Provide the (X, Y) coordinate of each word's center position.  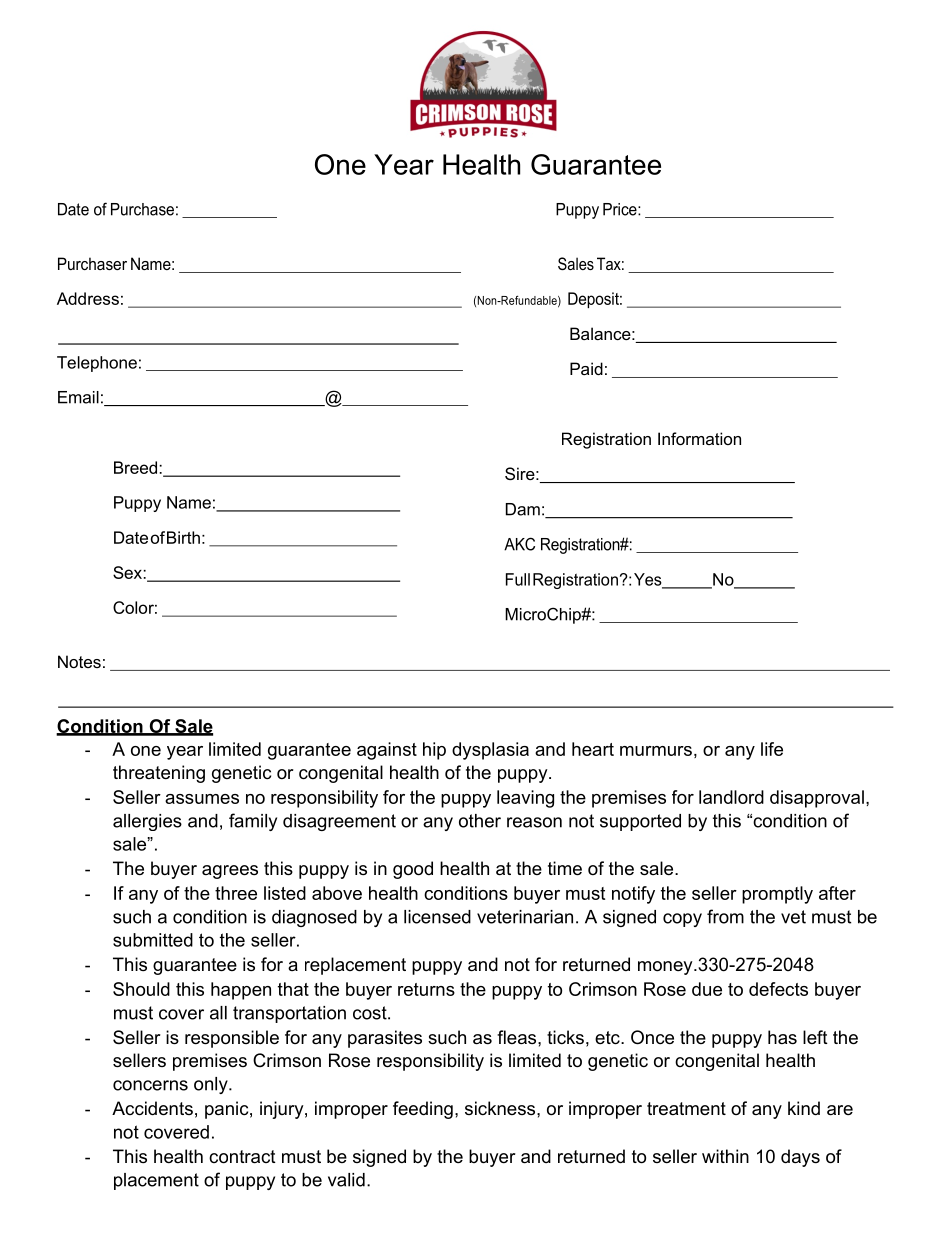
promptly (777, 895)
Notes (79, 661)
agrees (230, 872)
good (413, 870)
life (772, 749)
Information (699, 438)
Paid (586, 368)
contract (242, 1157)
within (725, 1156)
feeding (423, 1110)
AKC (519, 544)
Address (88, 298)
